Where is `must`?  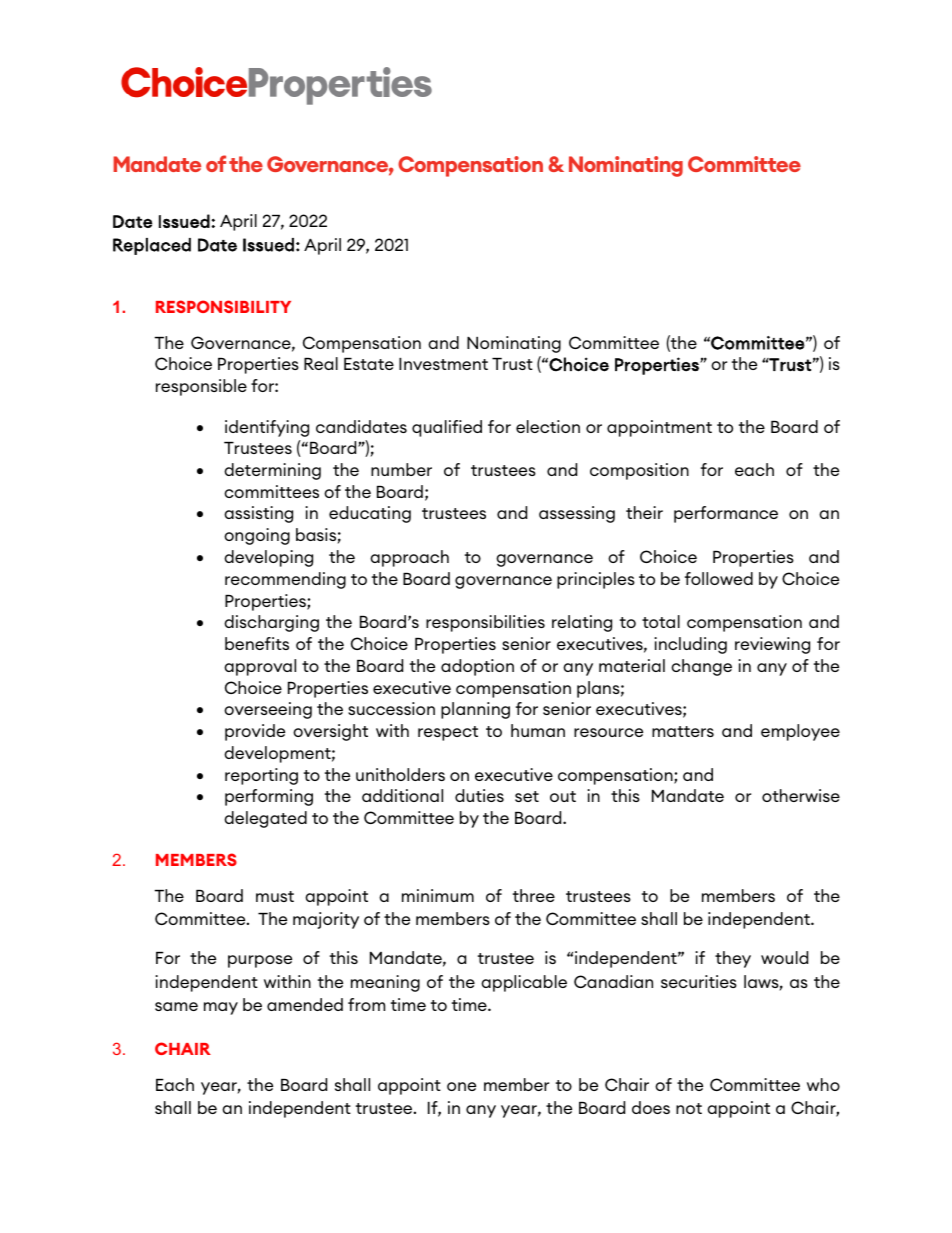
must is located at coordinates (275, 896).
